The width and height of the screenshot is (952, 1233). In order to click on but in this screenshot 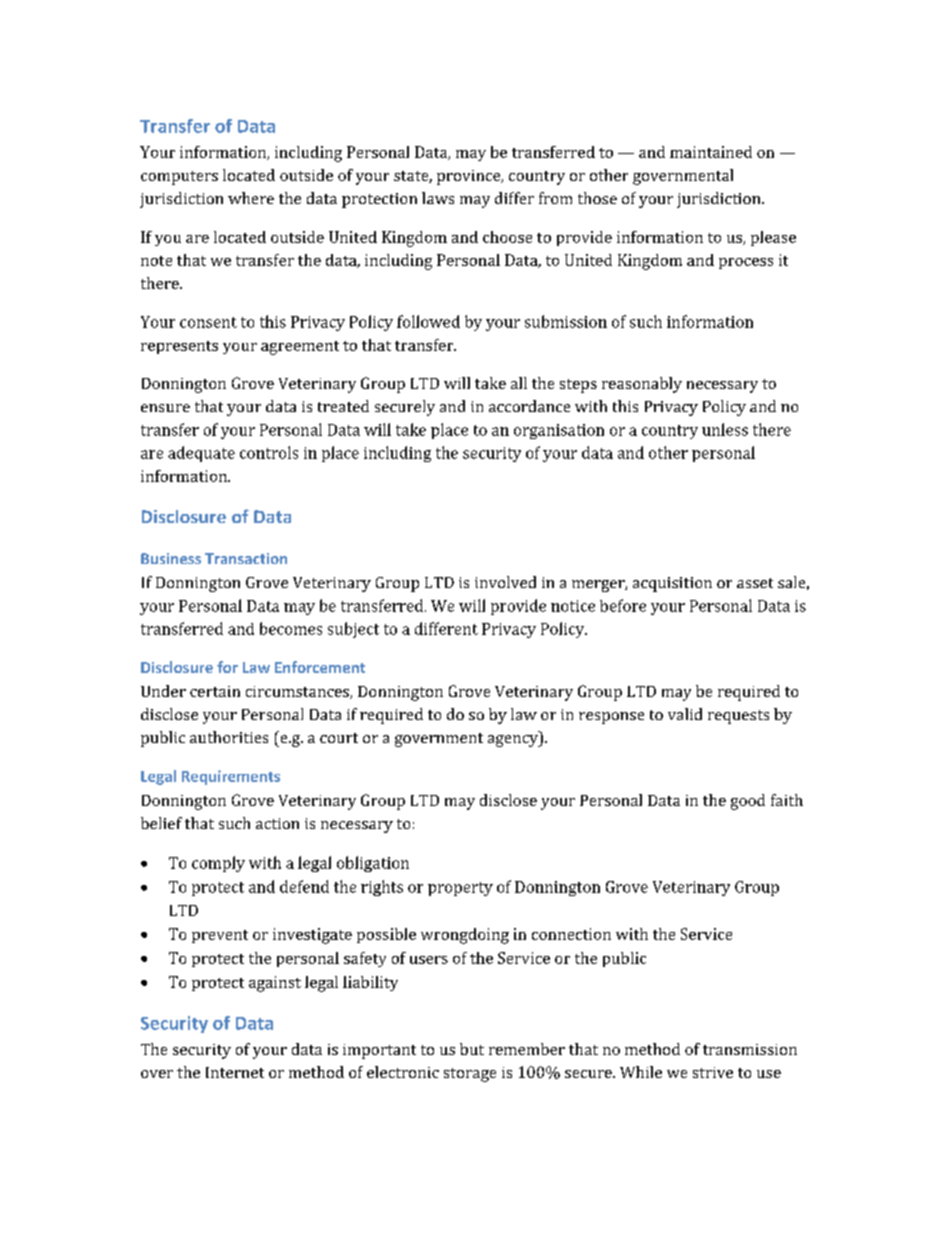, I will do `click(472, 1049)`.
